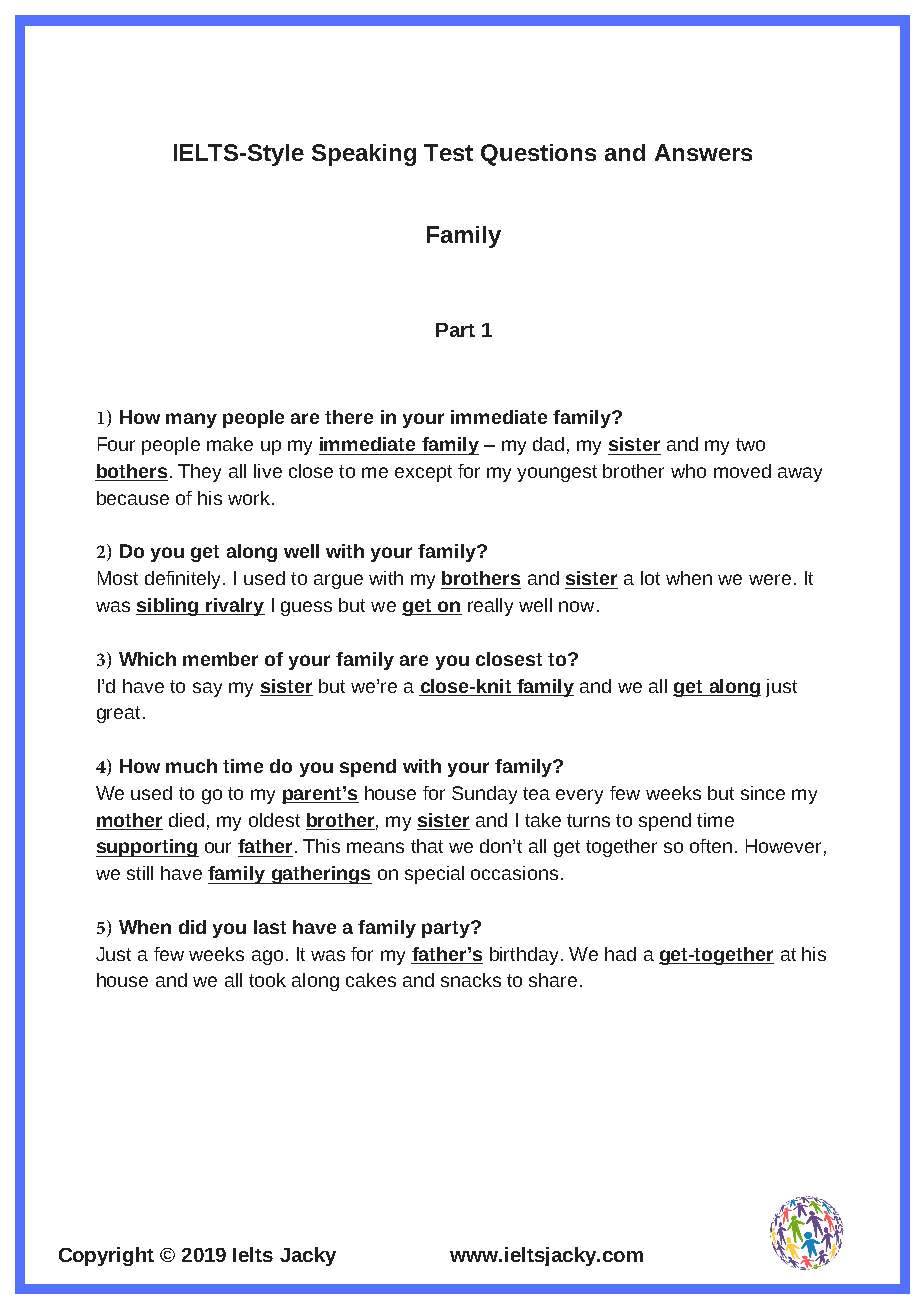  I want to click on two, so click(750, 444).
